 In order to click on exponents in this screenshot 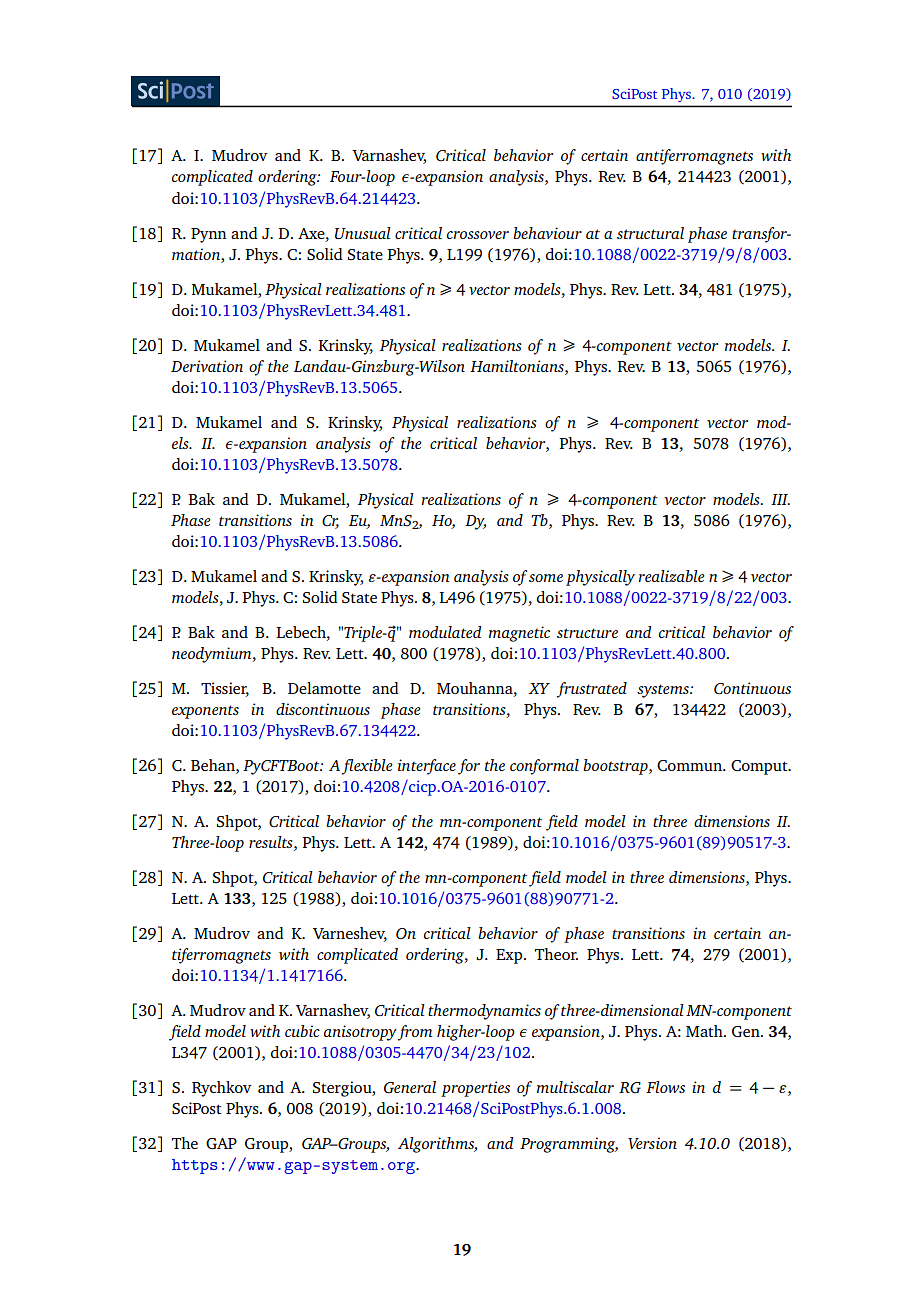, I will do `click(205, 712)`.
